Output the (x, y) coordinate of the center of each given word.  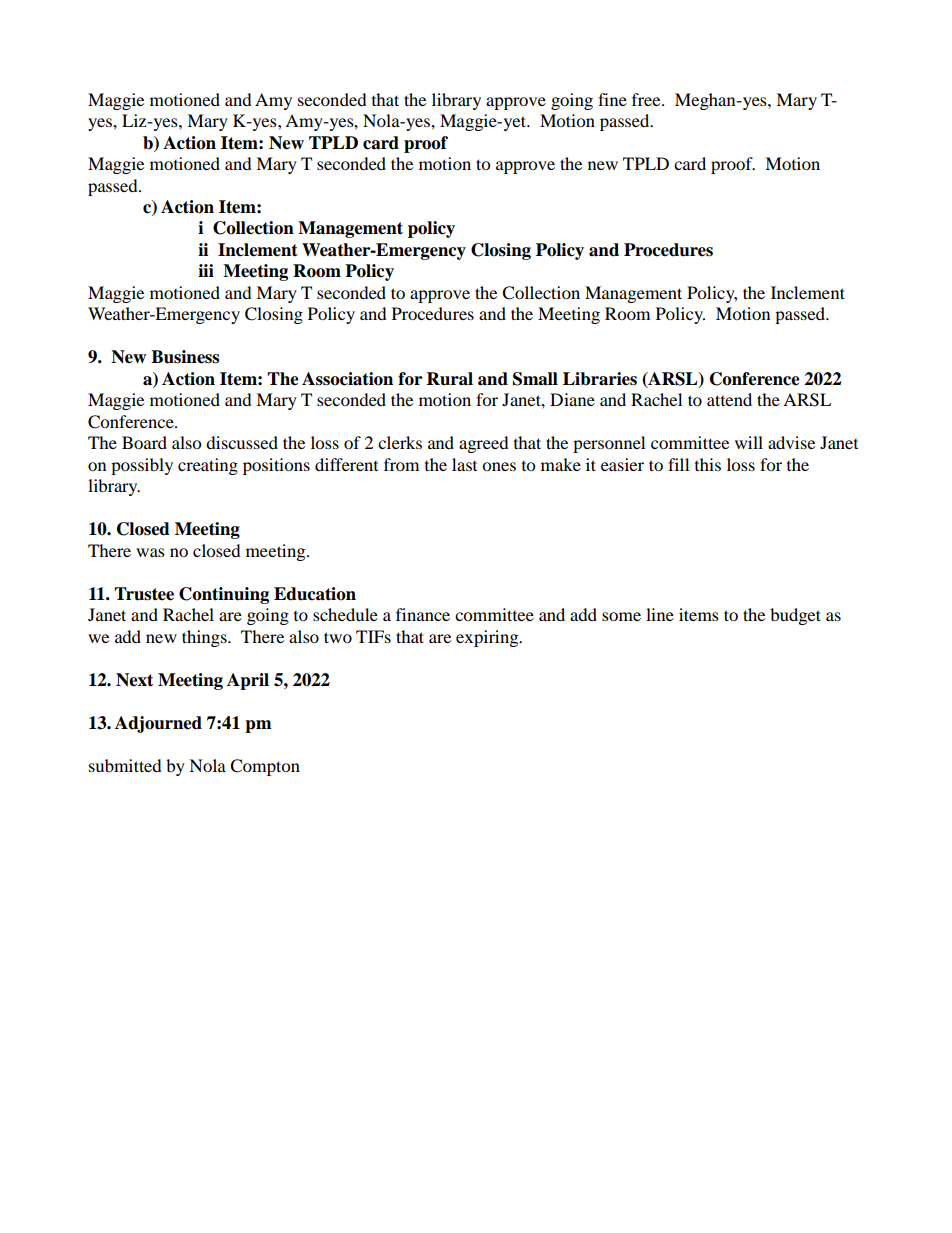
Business (185, 357)
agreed (484, 444)
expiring (488, 638)
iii (206, 270)
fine (612, 99)
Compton (265, 767)
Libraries (600, 379)
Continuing (224, 595)
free (647, 99)
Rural (450, 379)
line (660, 614)
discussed (242, 442)
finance (423, 614)
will (749, 442)
